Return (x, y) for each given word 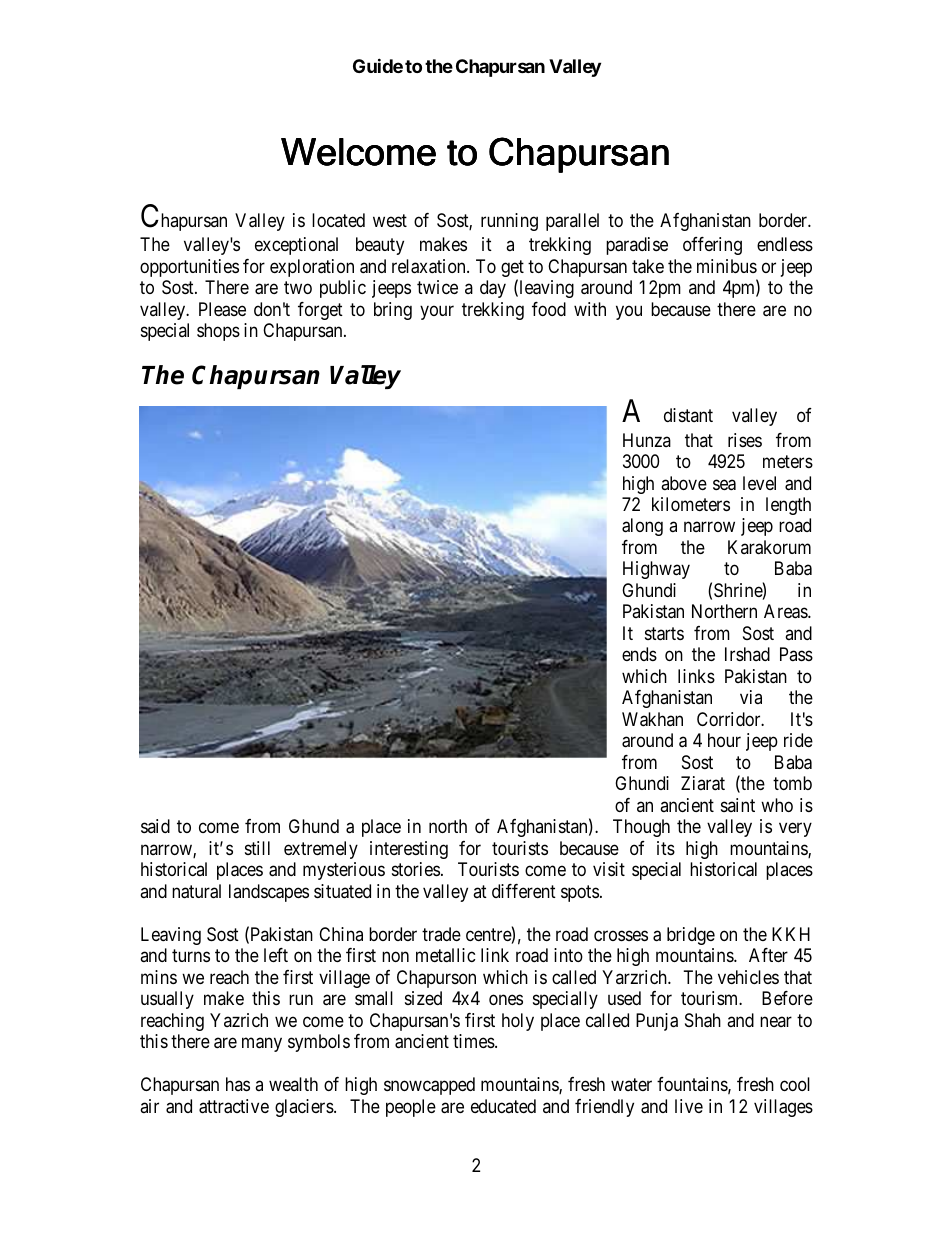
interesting (409, 850)
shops (218, 332)
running (509, 222)
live (689, 1106)
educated (503, 1106)
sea (724, 485)
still (257, 848)
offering (712, 246)
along (642, 527)
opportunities (189, 268)
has (238, 1084)
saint (738, 805)
